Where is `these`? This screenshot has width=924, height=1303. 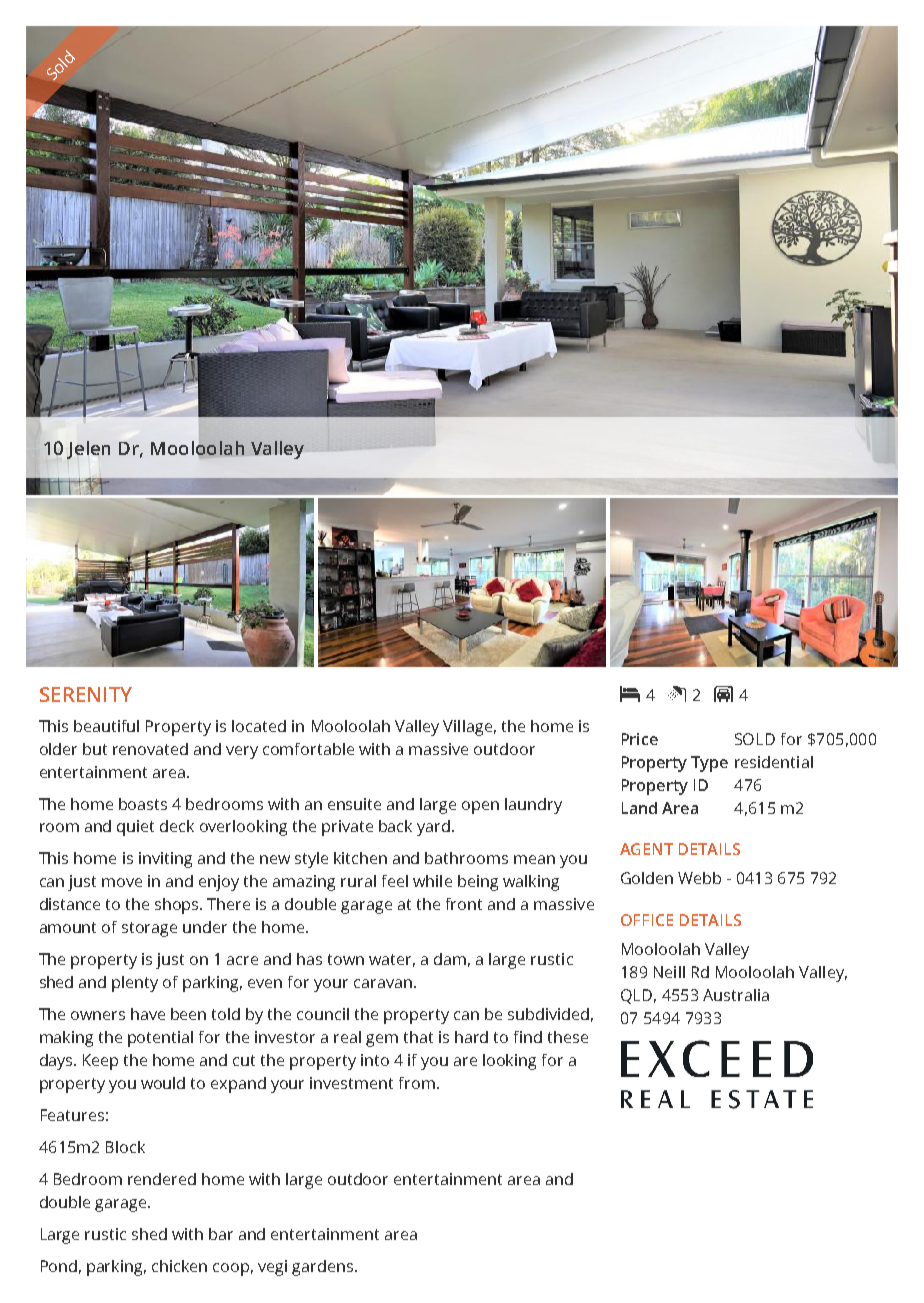 these is located at coordinates (568, 1037).
